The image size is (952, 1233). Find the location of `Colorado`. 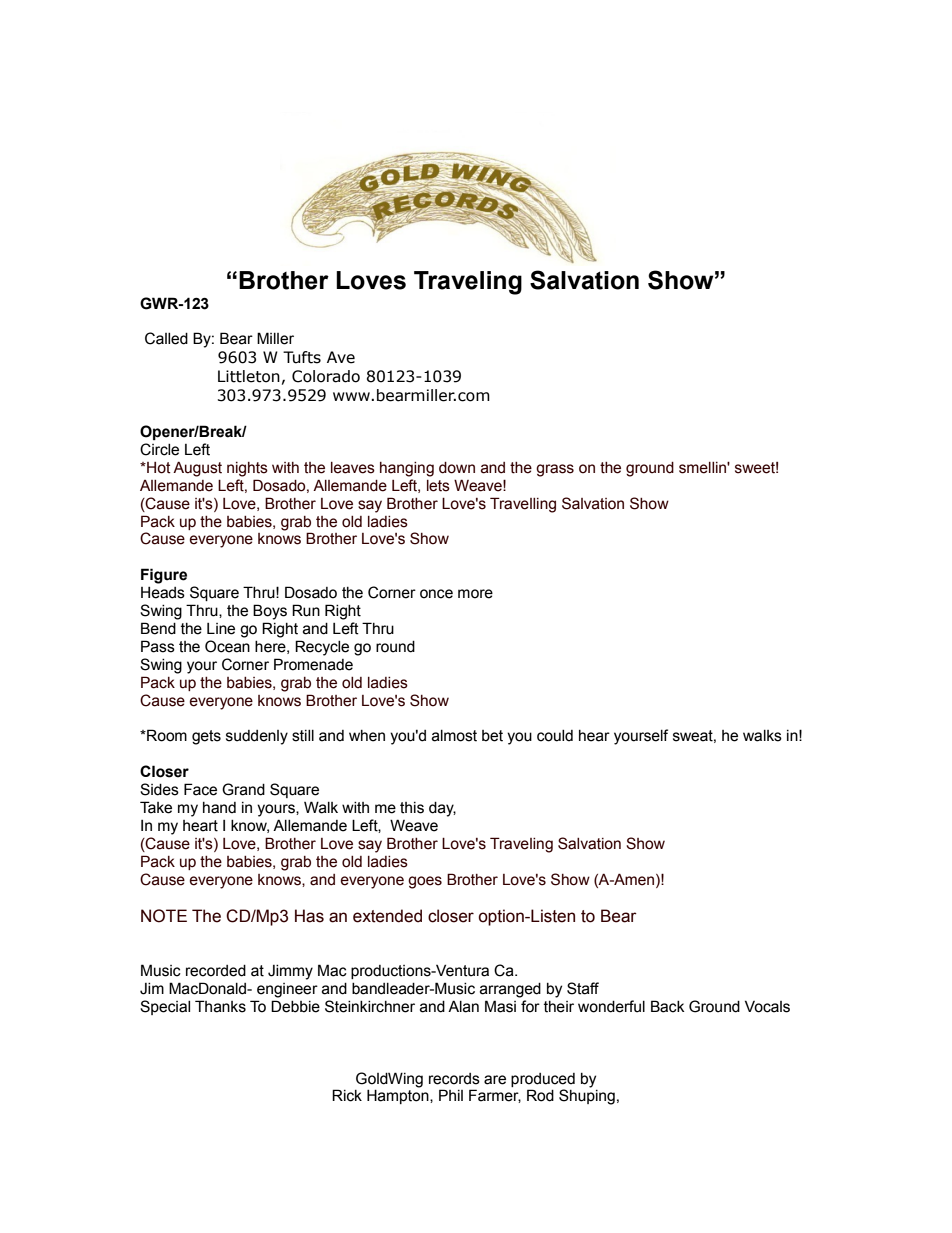

Colorado is located at coordinates (326, 376).
